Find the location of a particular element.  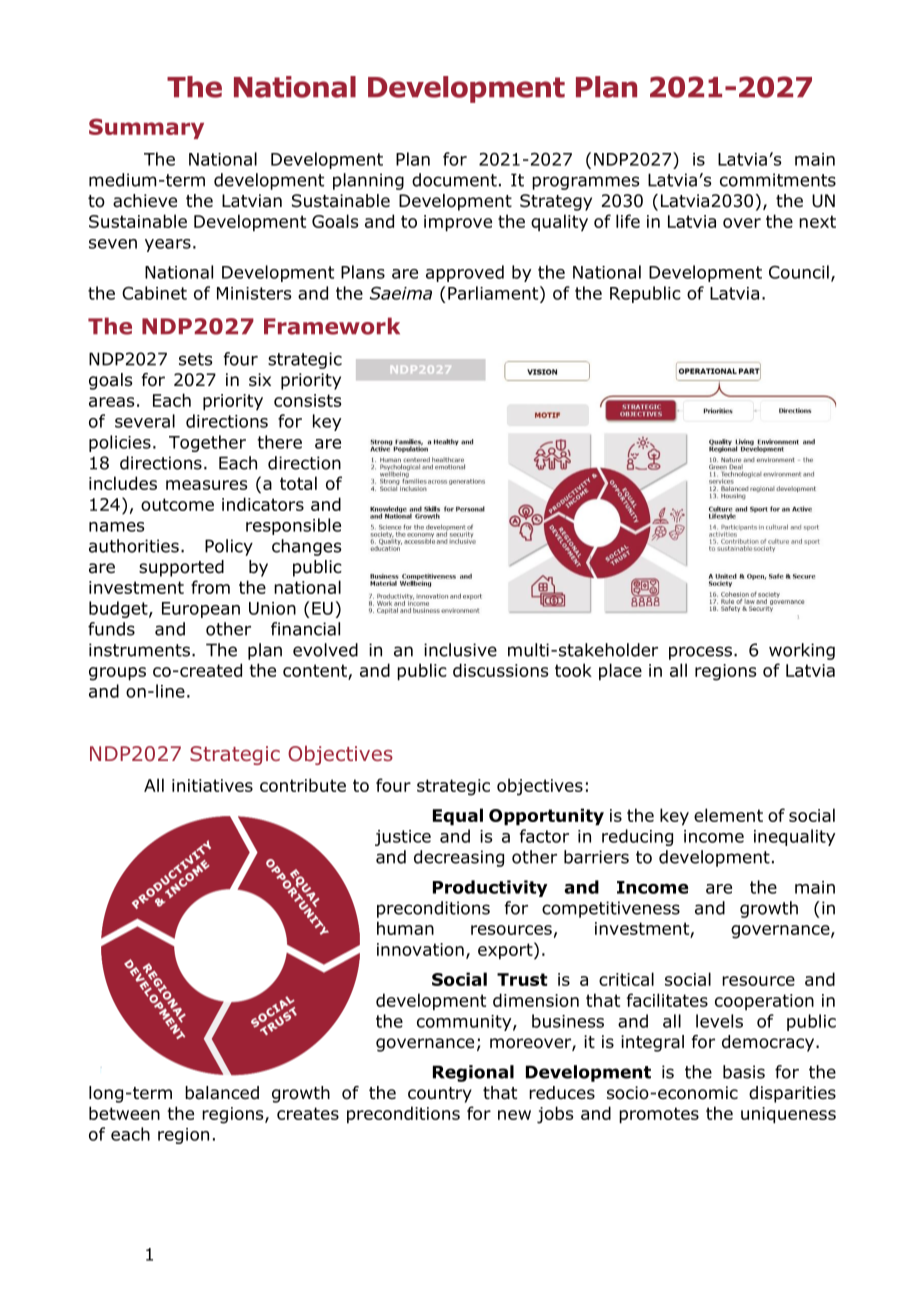

document is located at coordinates (454, 180).
